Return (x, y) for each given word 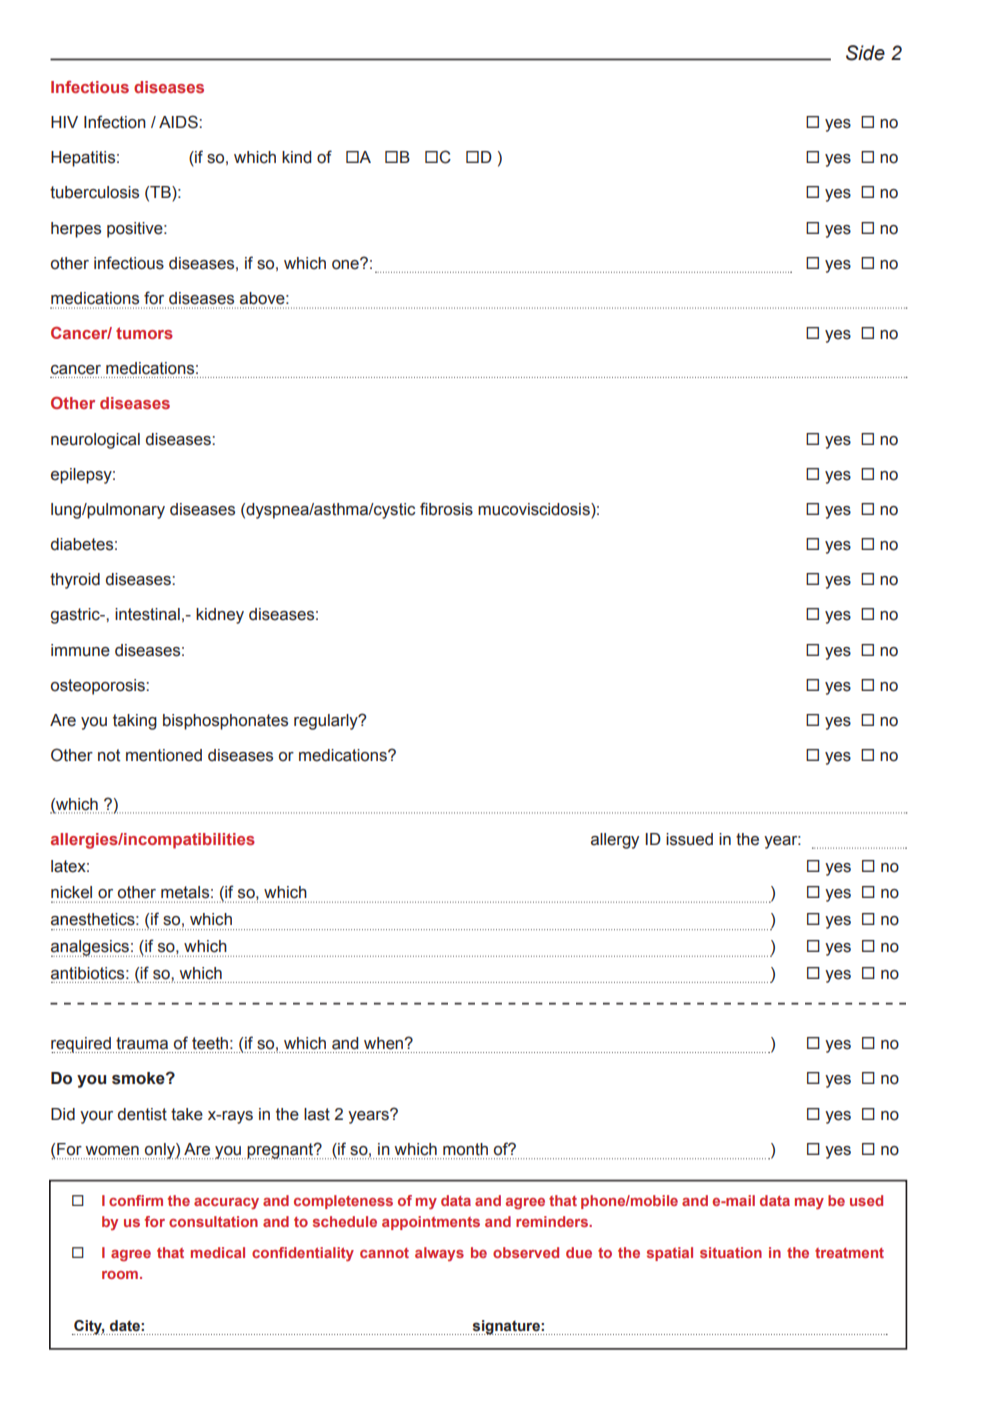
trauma (142, 1043)
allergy (615, 841)
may (809, 1204)
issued (689, 839)
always (439, 1254)
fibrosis (446, 509)
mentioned (164, 755)
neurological (95, 441)
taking (135, 722)
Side (865, 53)
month (465, 1149)
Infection (115, 122)
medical (218, 1252)
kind (296, 157)
